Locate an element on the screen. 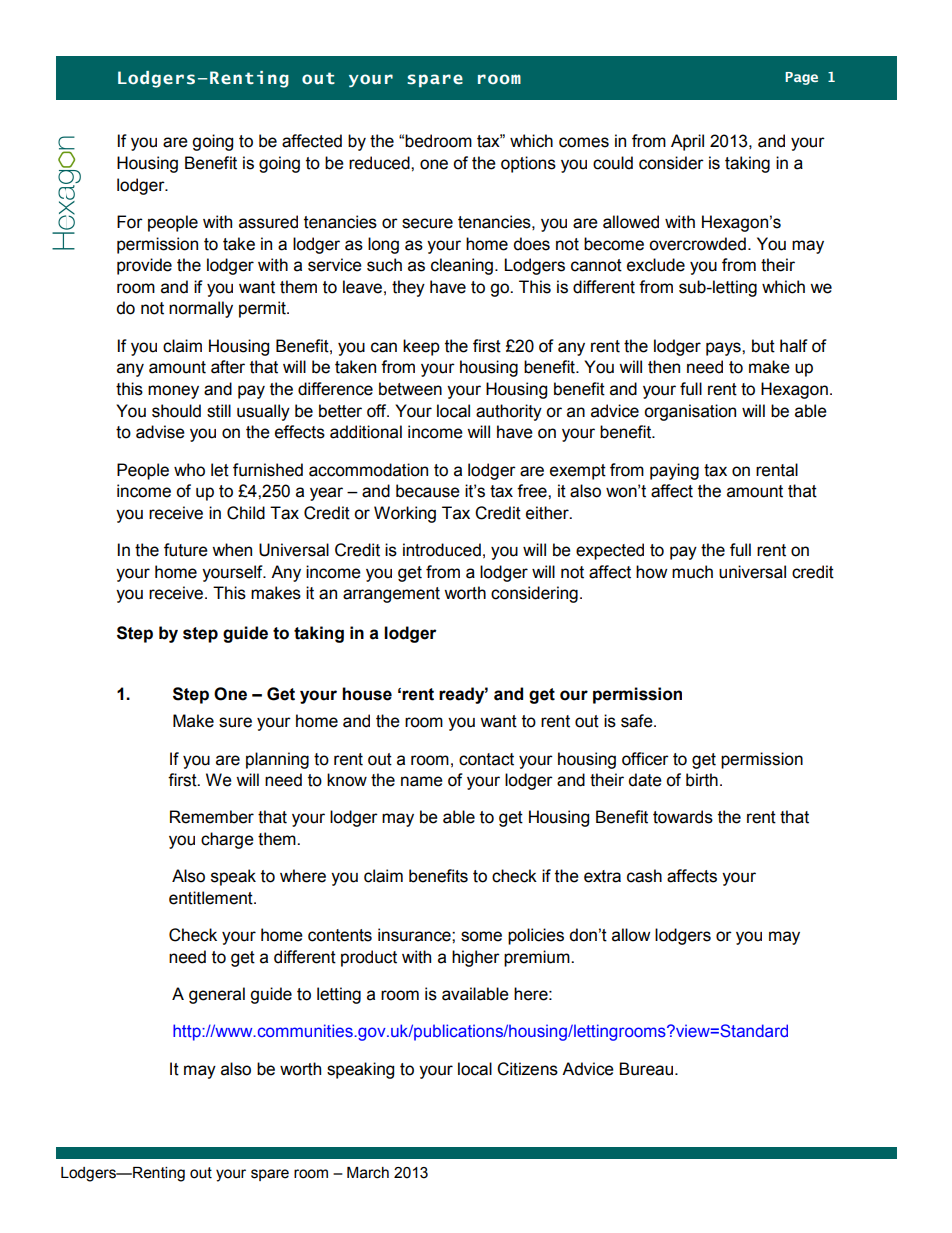 The width and height of the screenshot is (952, 1233). Bureau is located at coordinates (646, 1069).
